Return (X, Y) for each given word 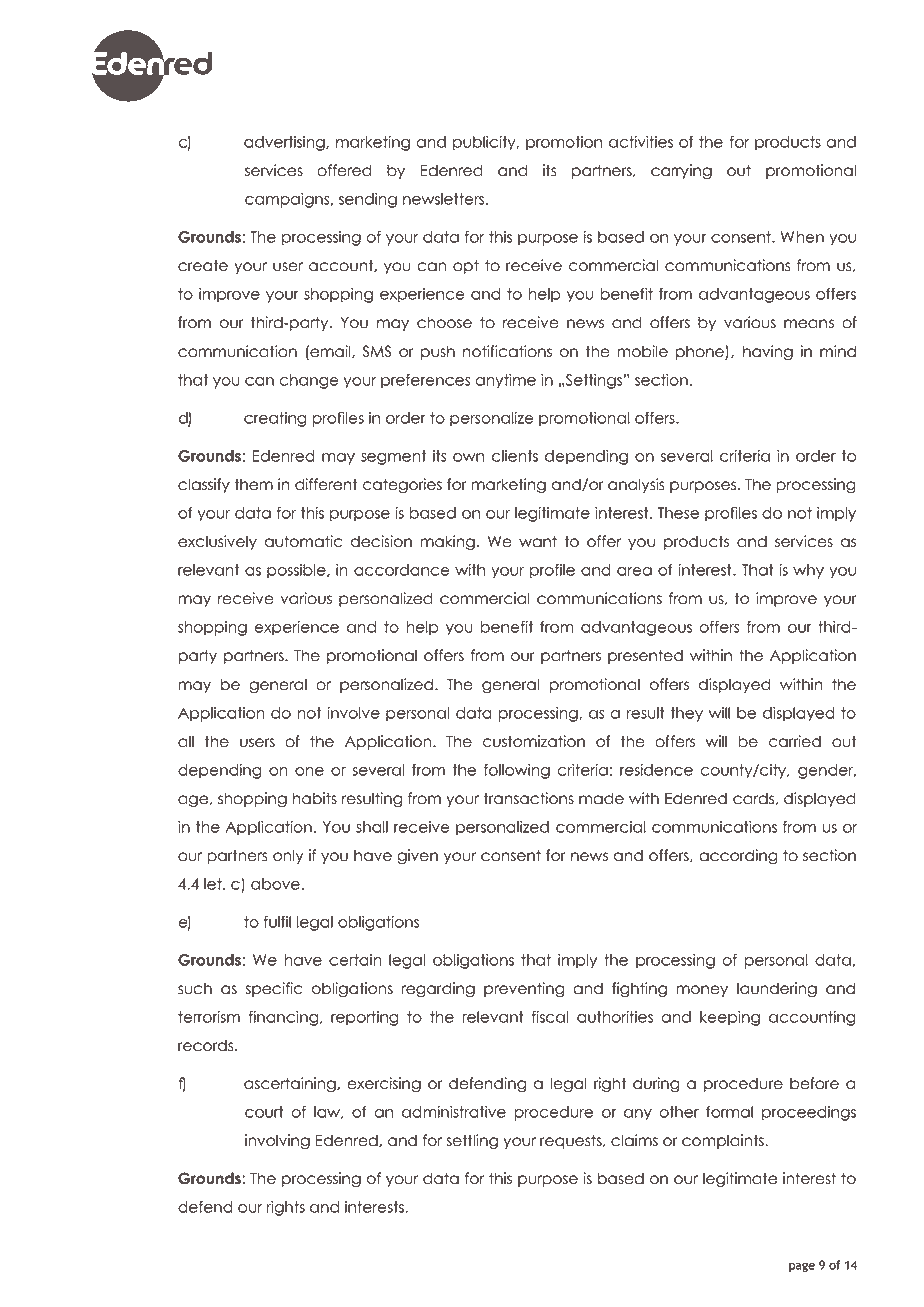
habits (315, 798)
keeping (730, 1018)
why (808, 571)
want (538, 541)
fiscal (550, 1017)
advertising (285, 143)
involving (277, 1142)
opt (466, 266)
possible (297, 571)
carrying (681, 172)
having (768, 353)
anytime (506, 381)
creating (275, 419)
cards (754, 798)
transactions (529, 798)
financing (285, 1018)
